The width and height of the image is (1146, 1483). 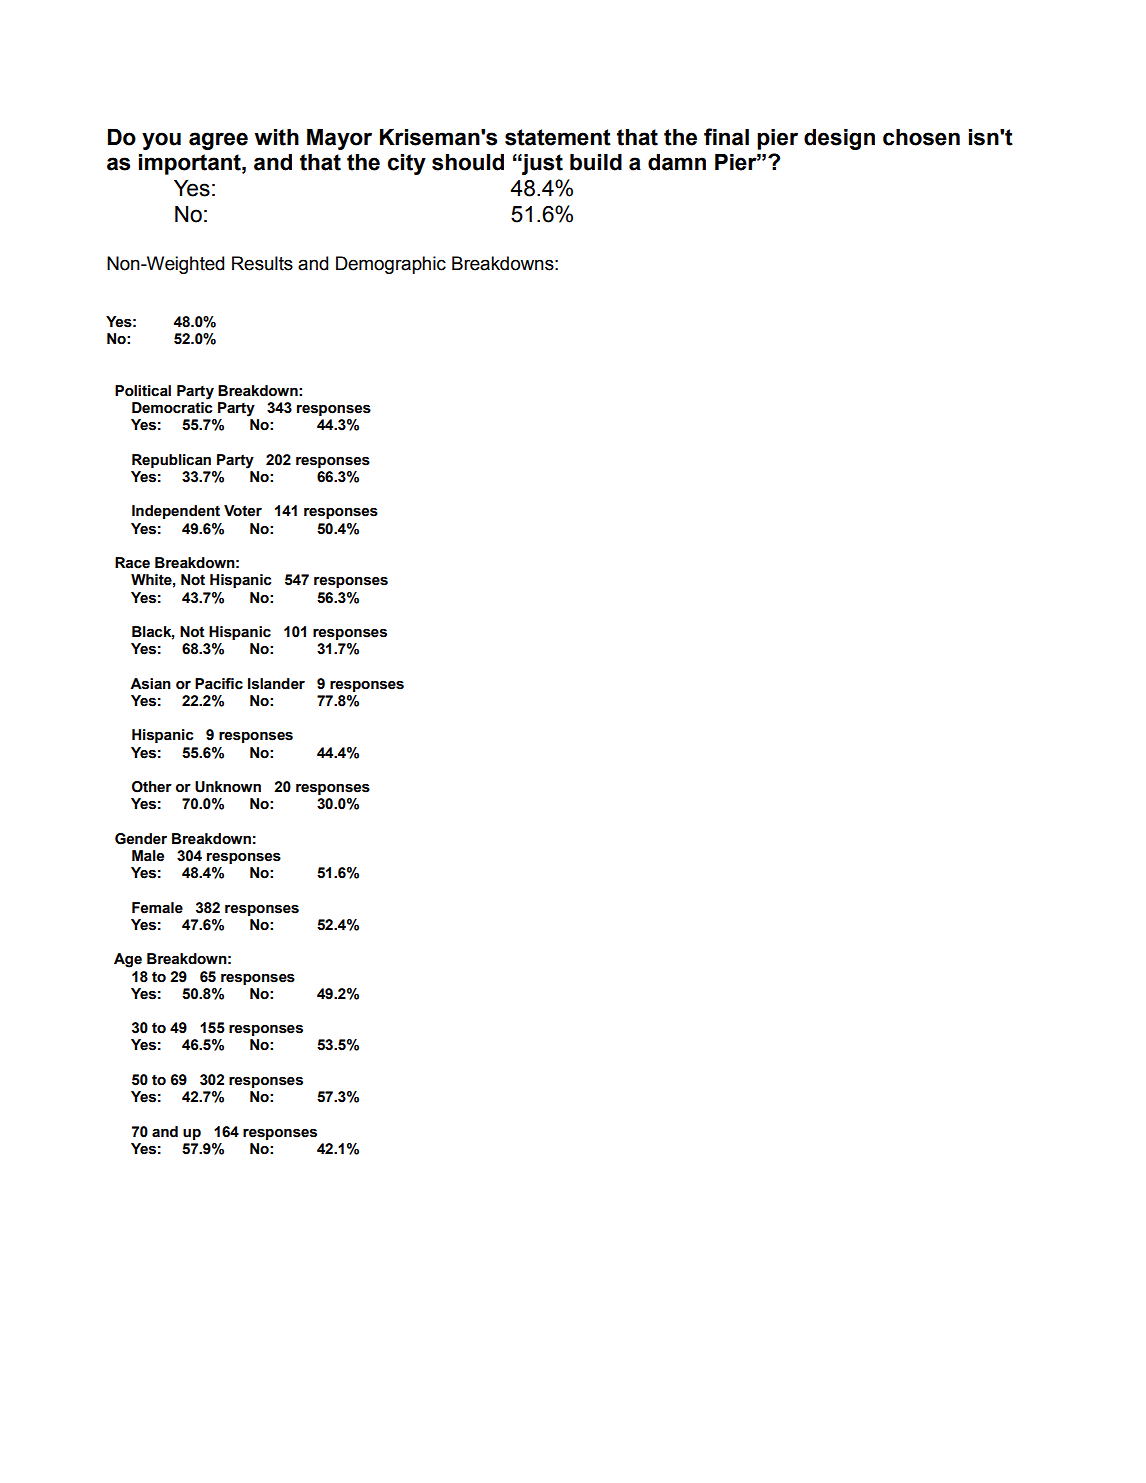 I want to click on build, so click(x=596, y=162).
